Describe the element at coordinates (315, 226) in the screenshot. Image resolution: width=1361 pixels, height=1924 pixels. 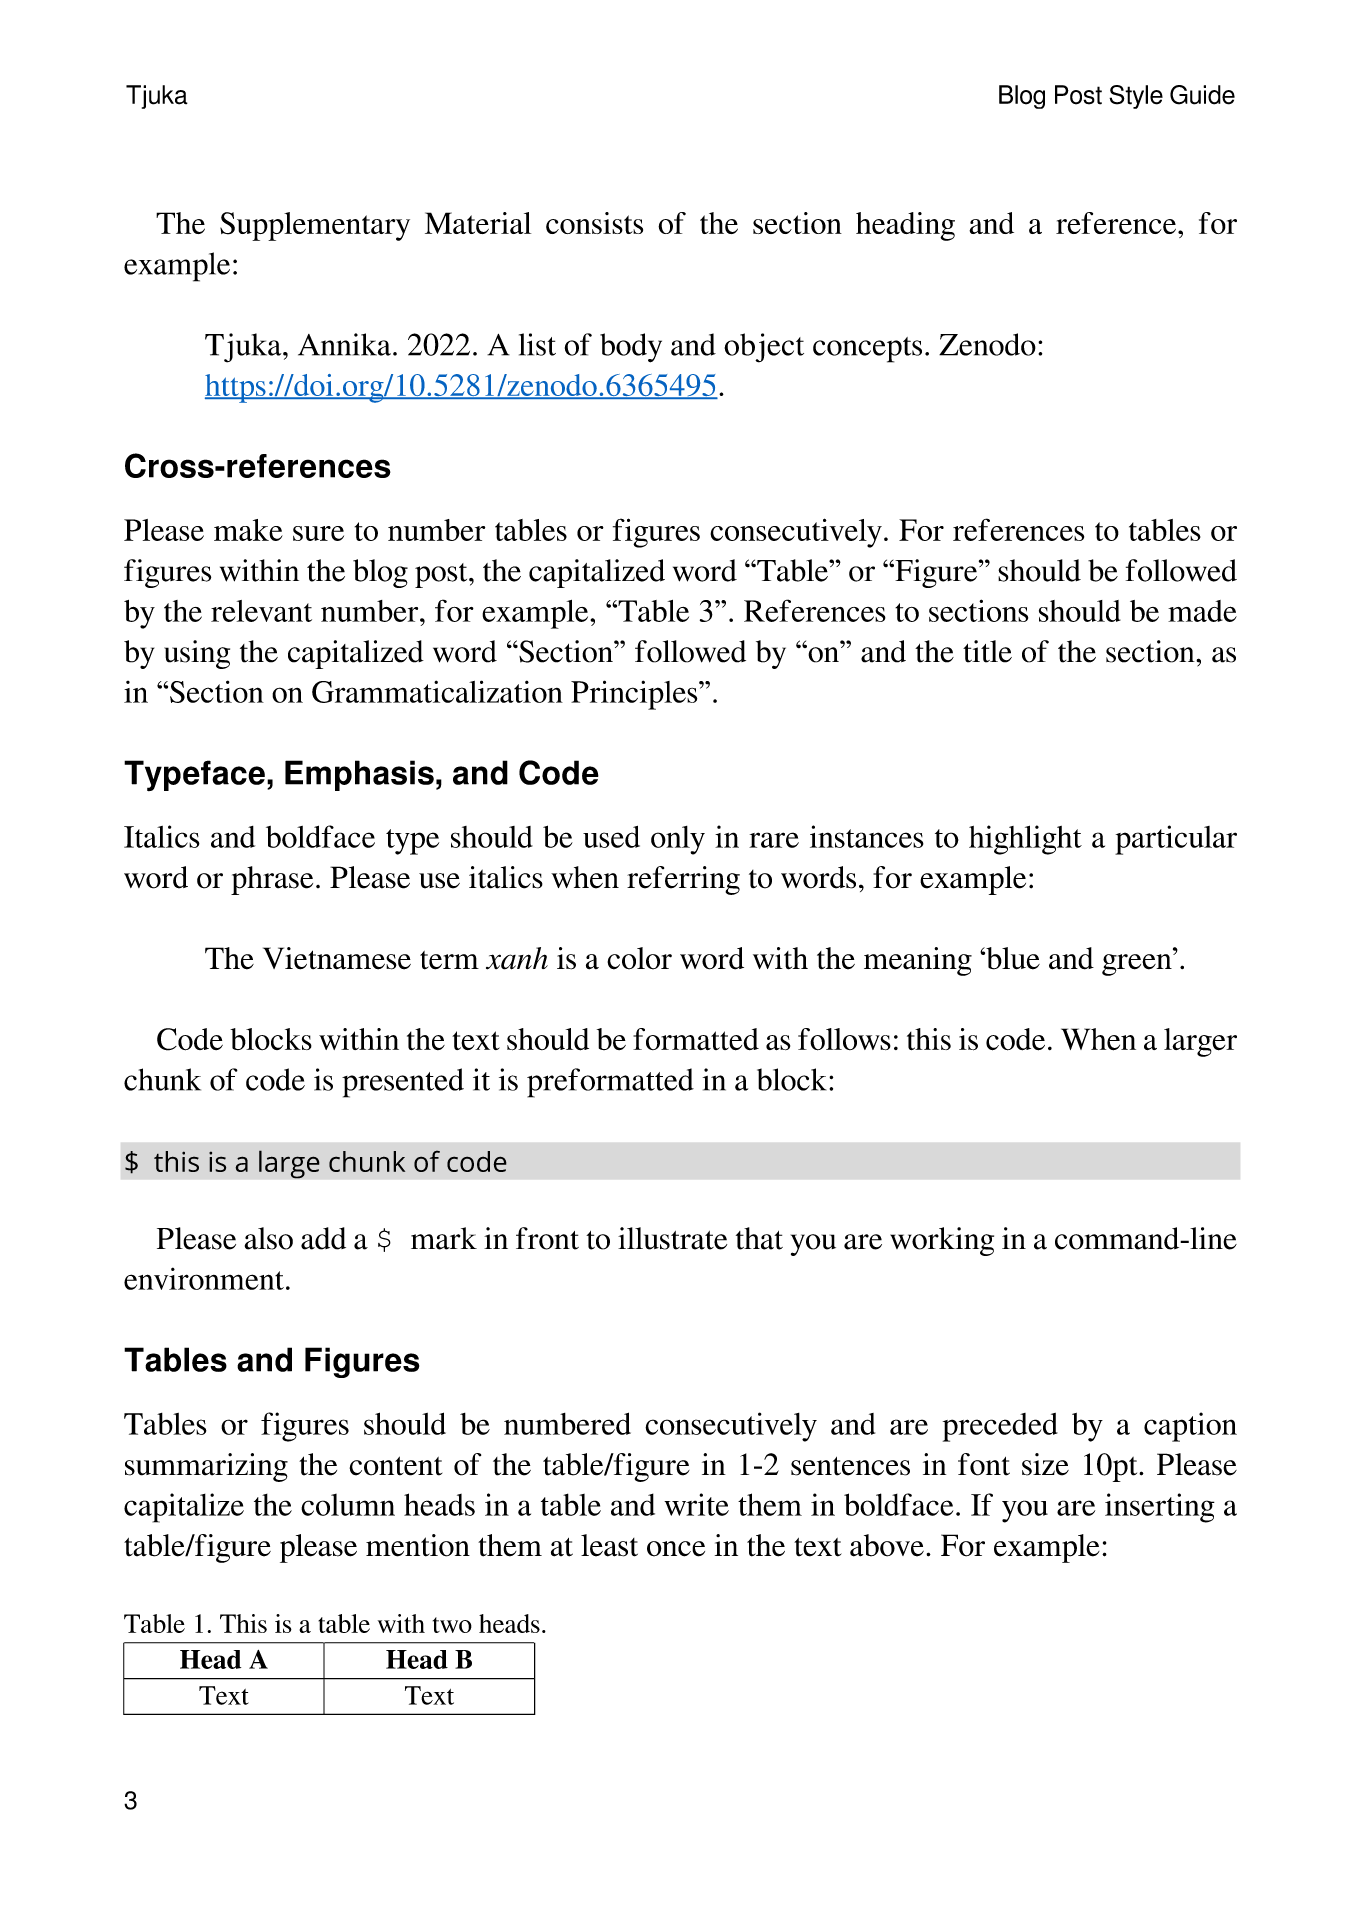
I see `Supplementary` at that location.
